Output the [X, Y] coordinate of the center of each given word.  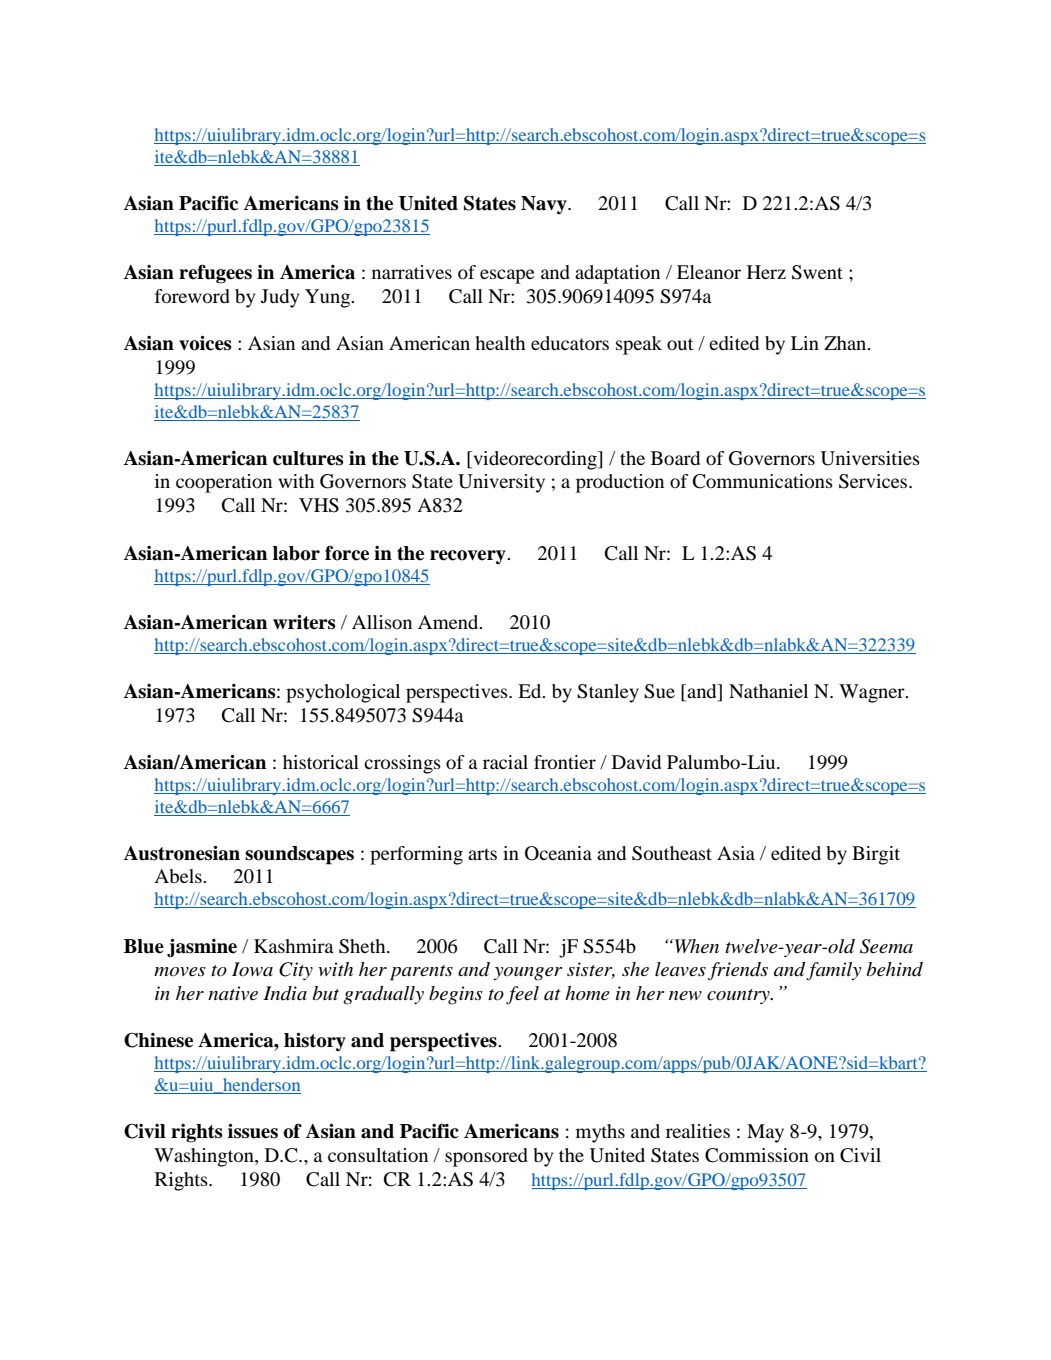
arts [482, 854]
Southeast [672, 853]
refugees [215, 274]
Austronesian [182, 853]
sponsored [486, 1157]
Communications [763, 481]
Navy [545, 205]
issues [253, 1131]
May [765, 1133]
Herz [766, 272]
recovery [469, 557]
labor [296, 553]
